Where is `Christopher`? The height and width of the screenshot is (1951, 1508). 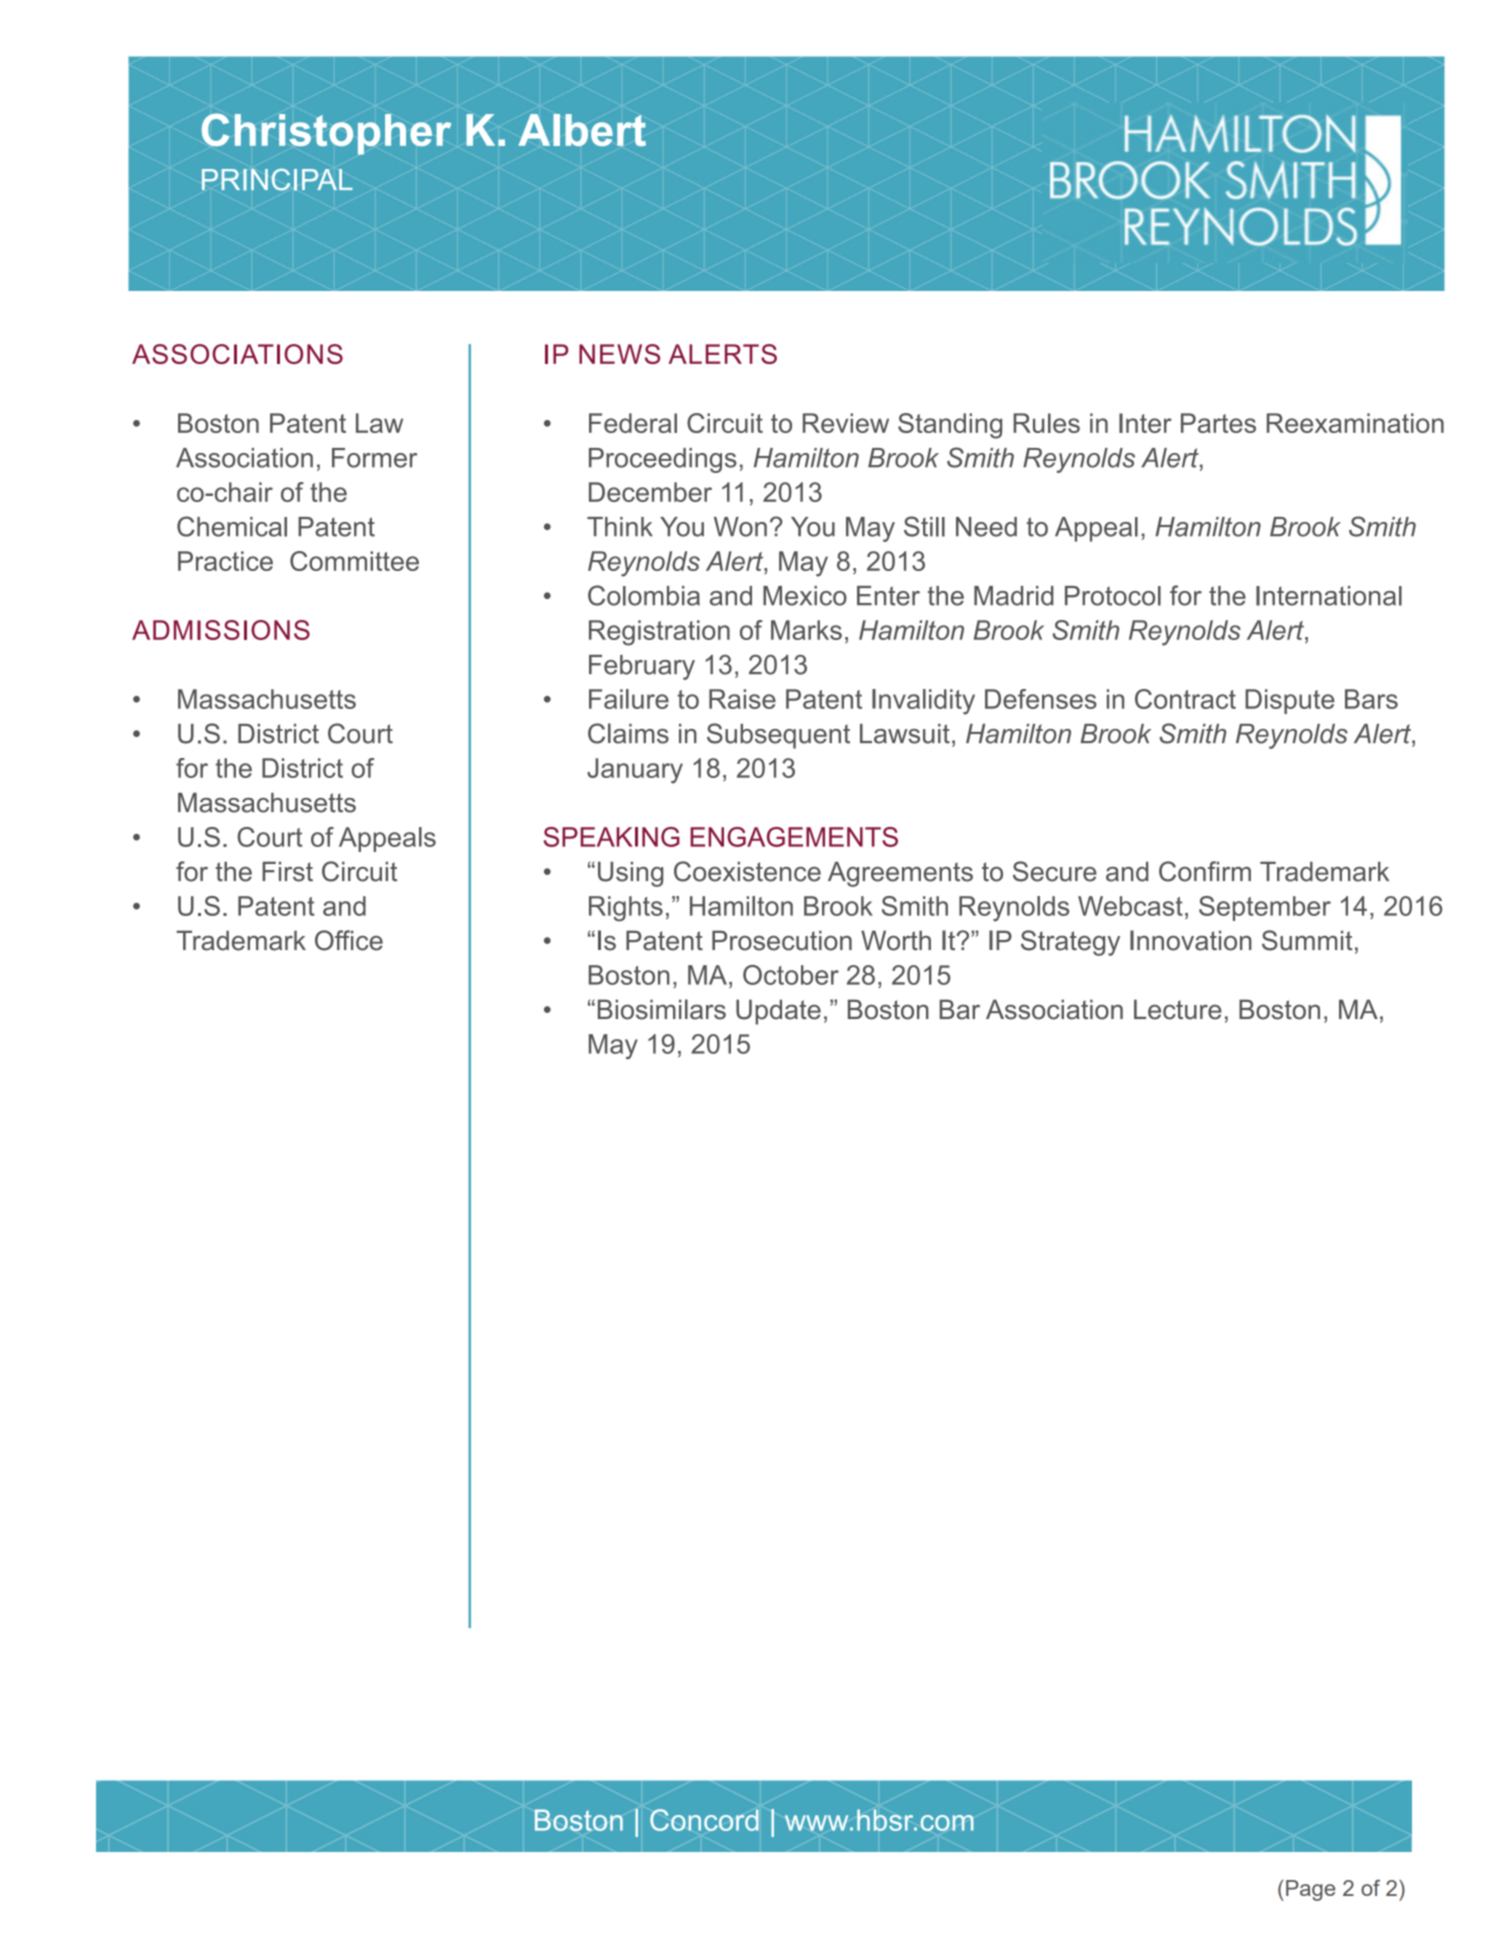 Christopher is located at coordinates (326, 134).
